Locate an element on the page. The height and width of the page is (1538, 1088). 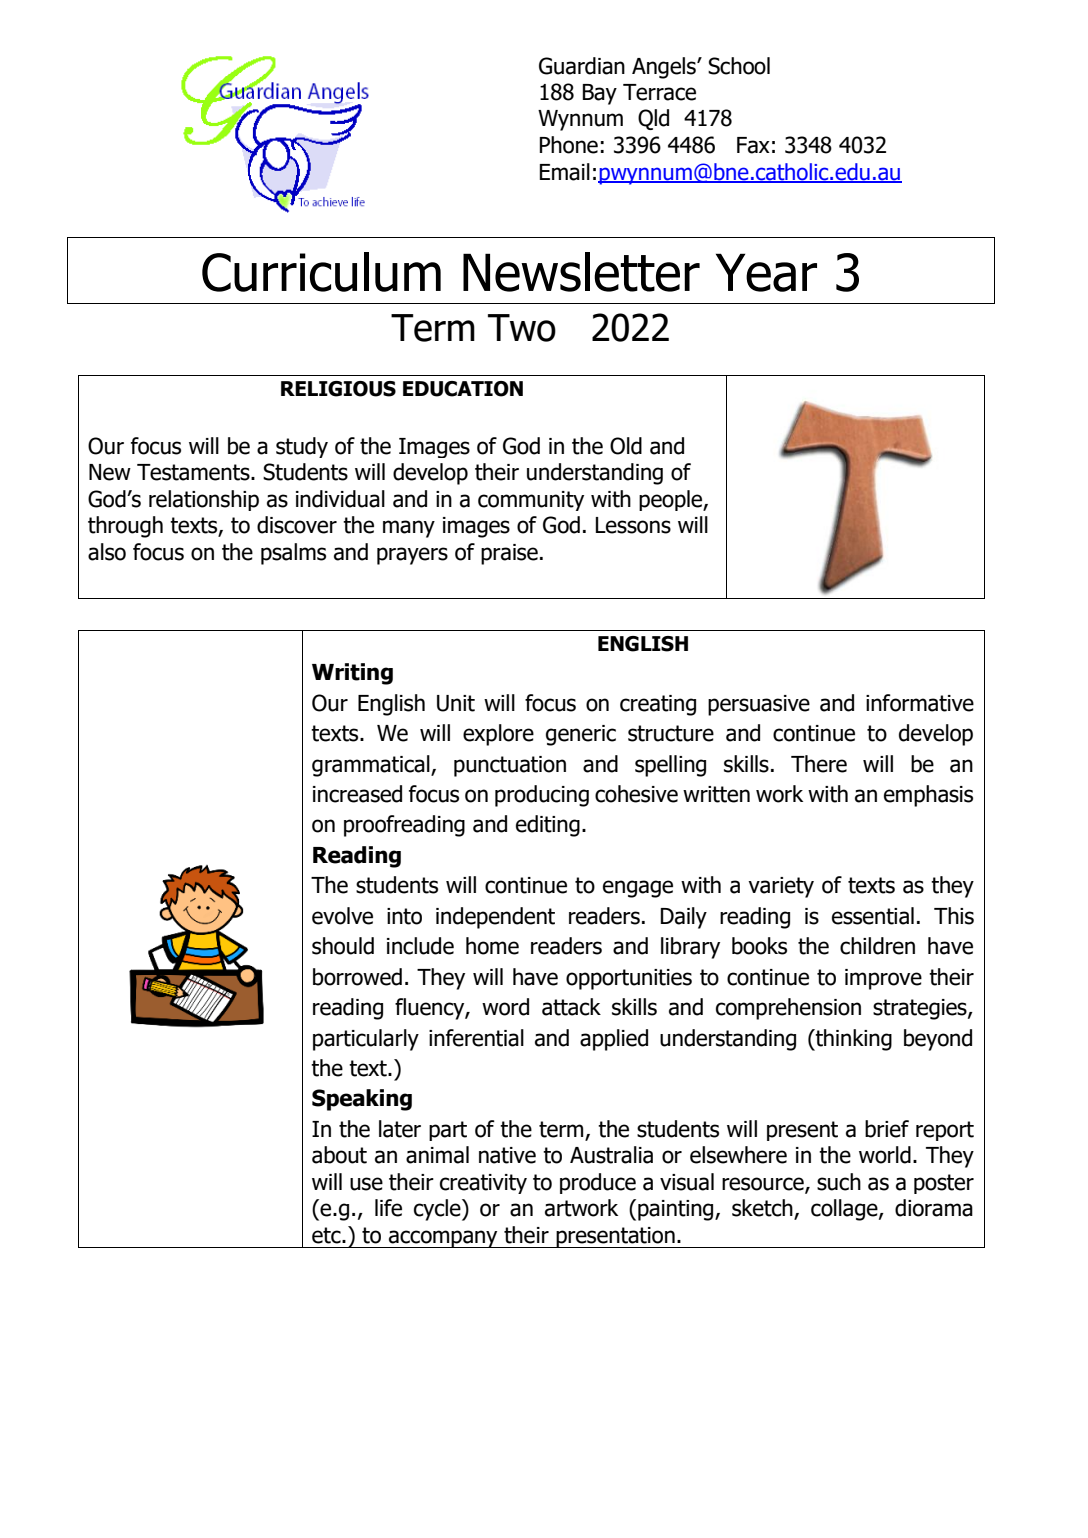
Fax is located at coordinates (753, 145).
